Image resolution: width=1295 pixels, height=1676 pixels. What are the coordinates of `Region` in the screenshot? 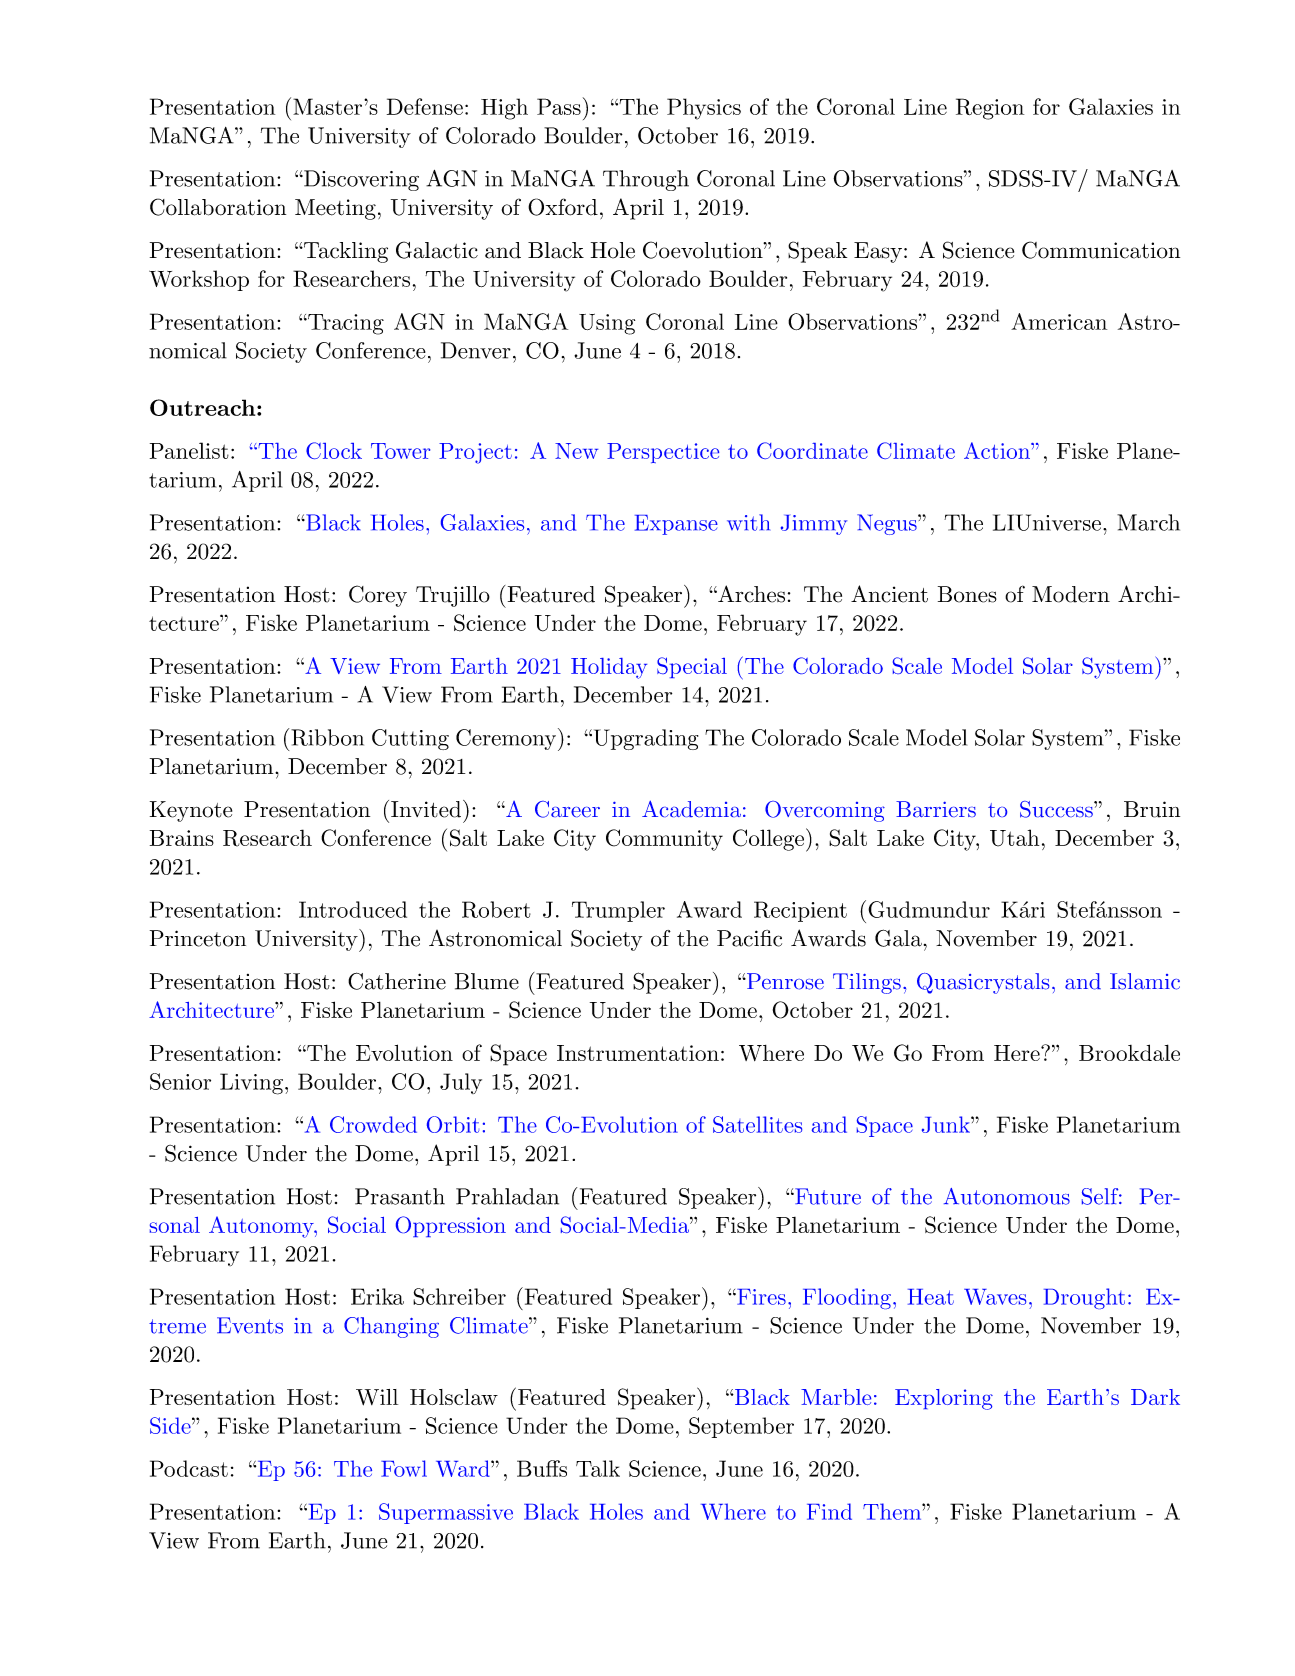 It's located at (990, 109).
